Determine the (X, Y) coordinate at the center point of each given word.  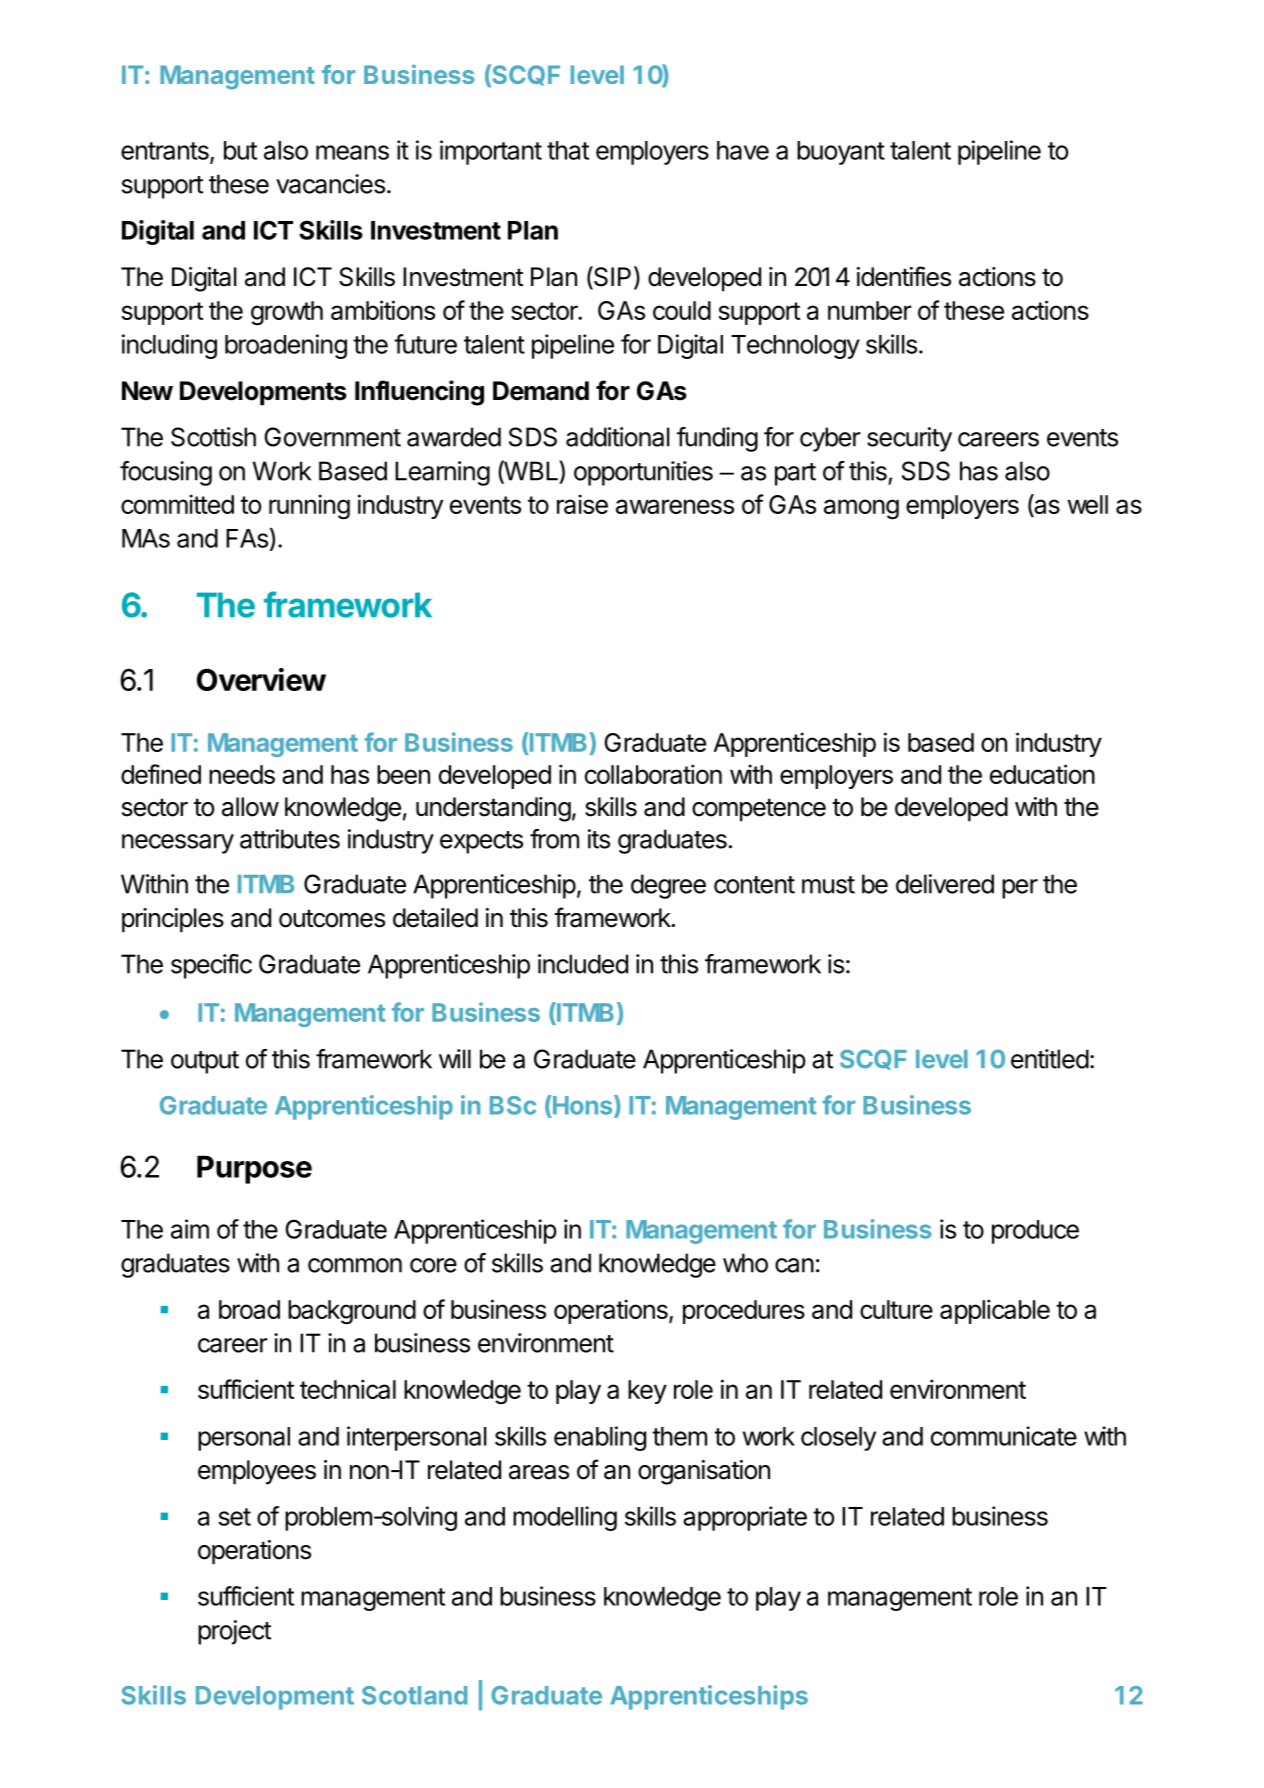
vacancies (330, 184)
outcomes (332, 918)
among (861, 509)
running (309, 507)
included (583, 964)
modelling (565, 1518)
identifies (904, 276)
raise (582, 504)
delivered (945, 884)
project (234, 1632)
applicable (995, 1311)
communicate (1004, 1436)
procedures (744, 1312)
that (568, 150)
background (352, 1312)
